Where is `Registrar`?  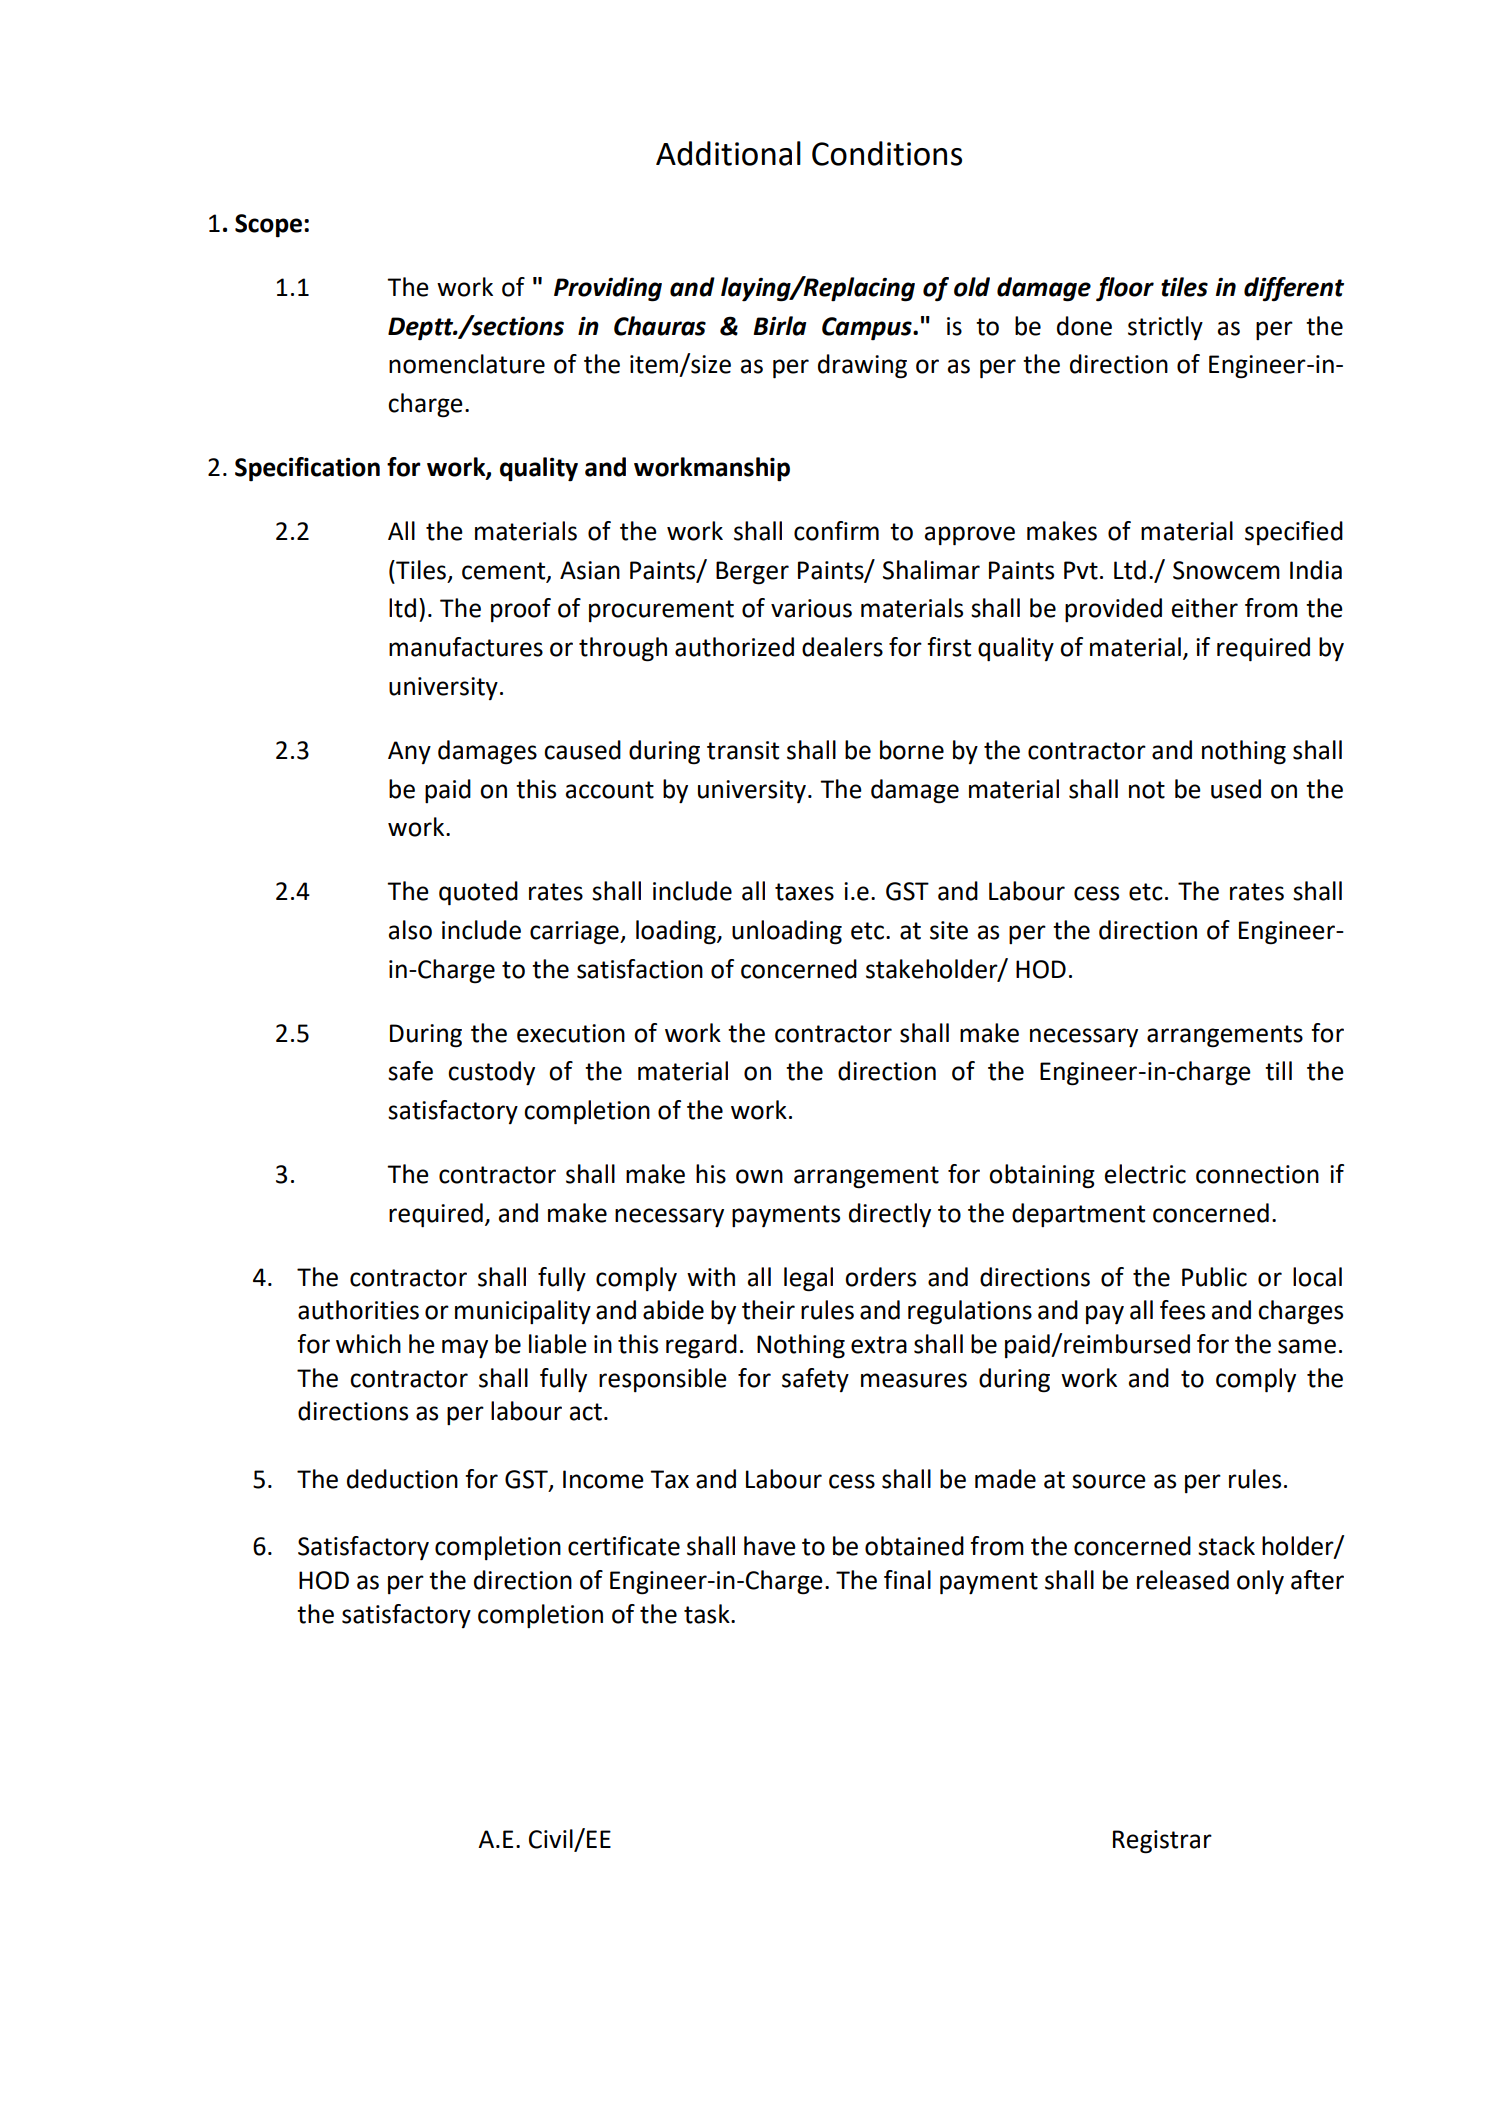
Registrar is located at coordinates (1162, 1842).
